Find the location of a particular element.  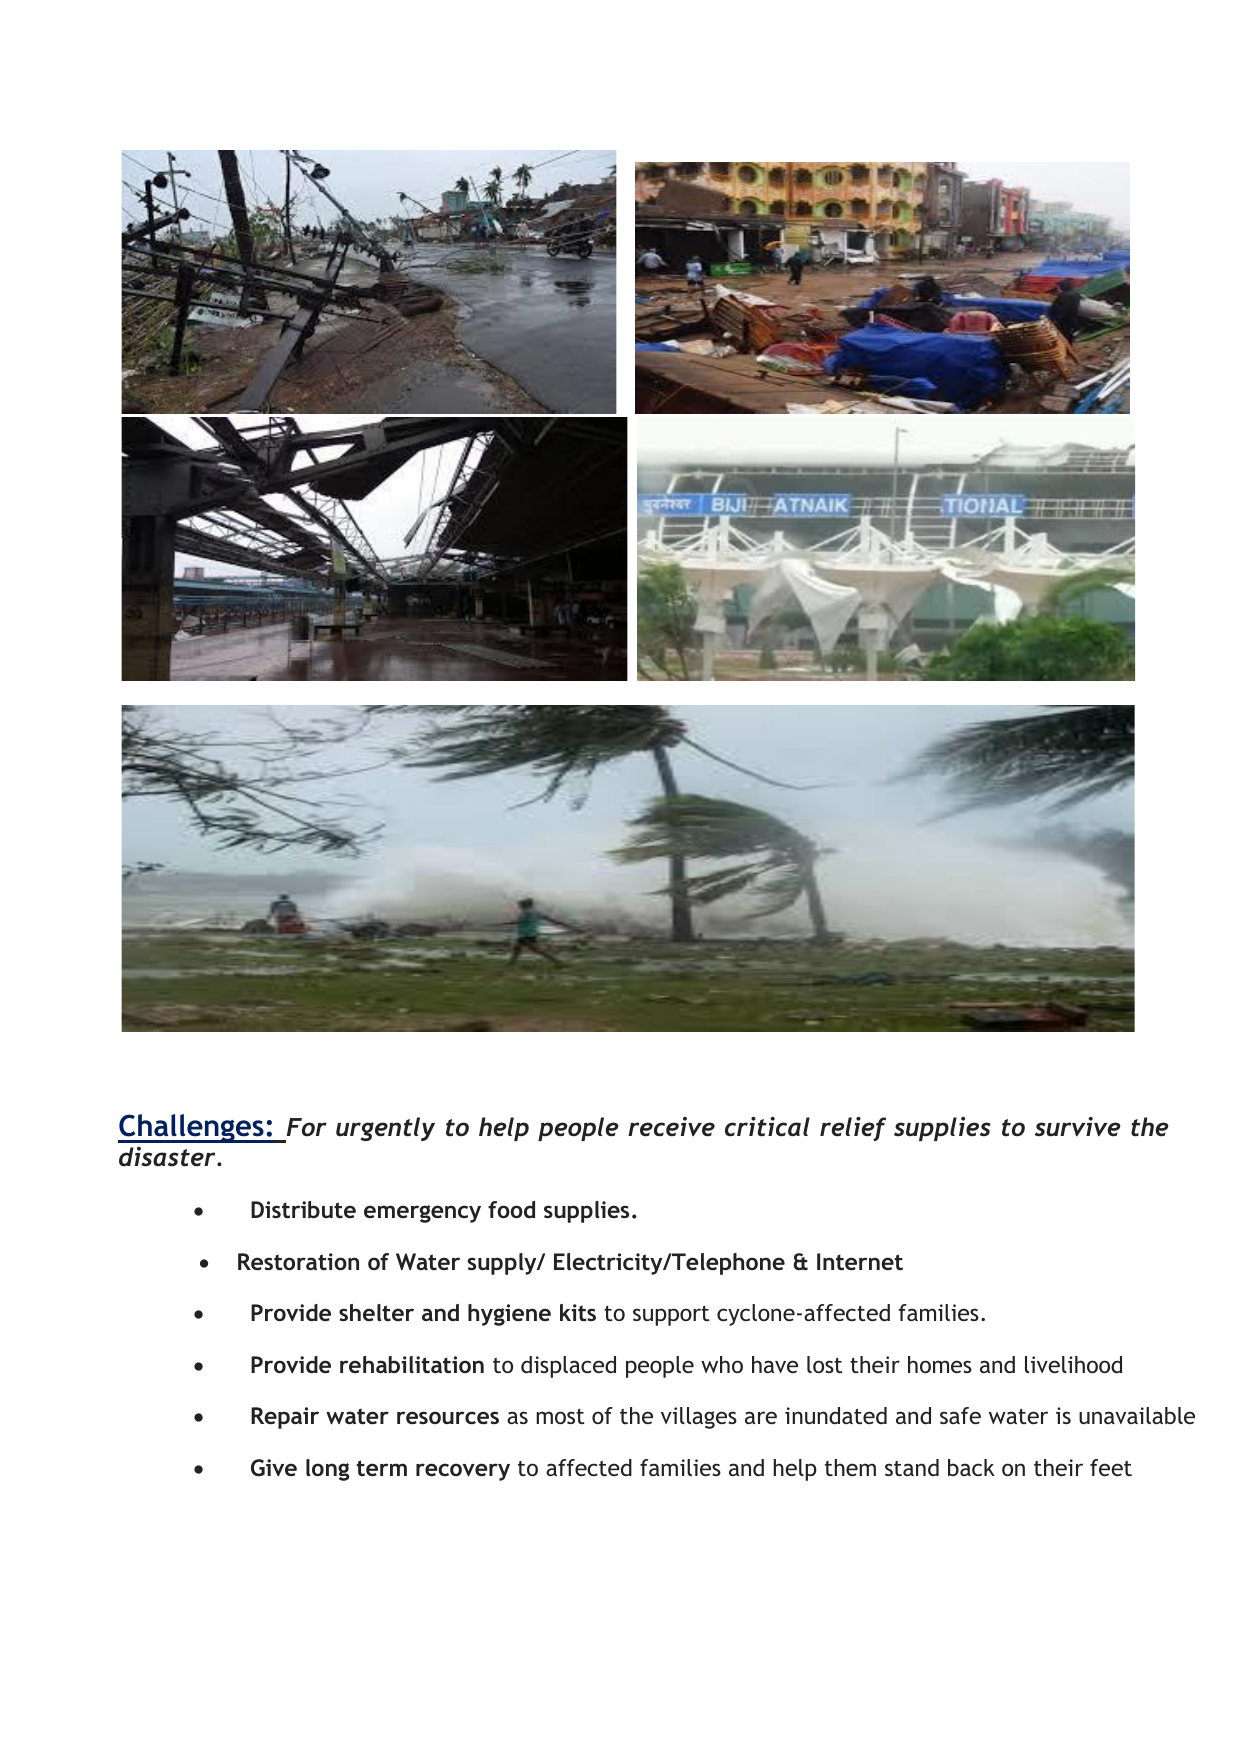

Distribute is located at coordinates (303, 1209).
